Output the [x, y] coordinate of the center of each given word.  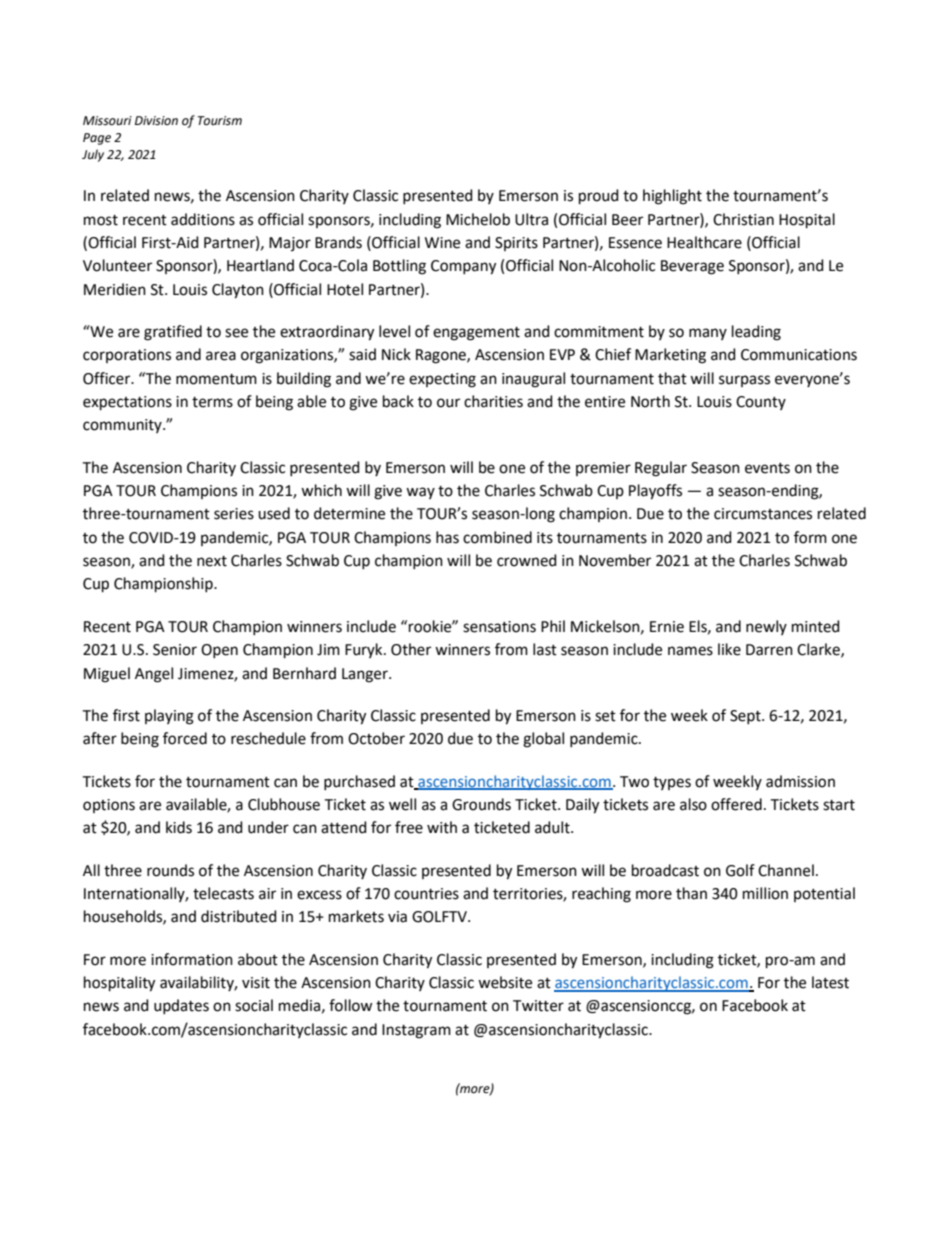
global [543, 740]
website [505, 982]
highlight [672, 197]
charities [493, 401]
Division [156, 121]
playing [169, 717]
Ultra [531, 219]
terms [212, 402]
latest [830, 982]
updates [181, 1006]
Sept [746, 717]
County [761, 403]
